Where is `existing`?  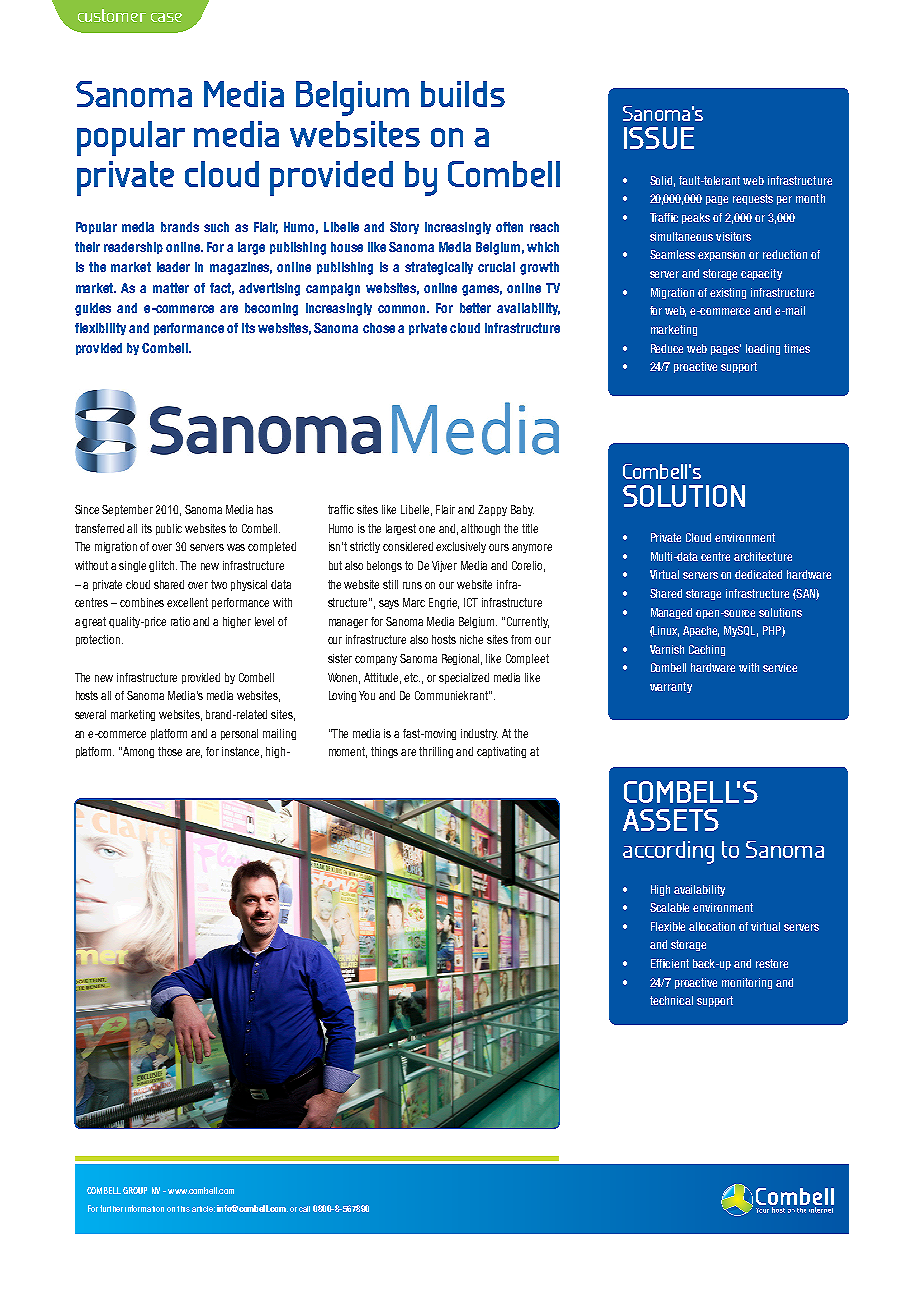 existing is located at coordinates (728, 293).
